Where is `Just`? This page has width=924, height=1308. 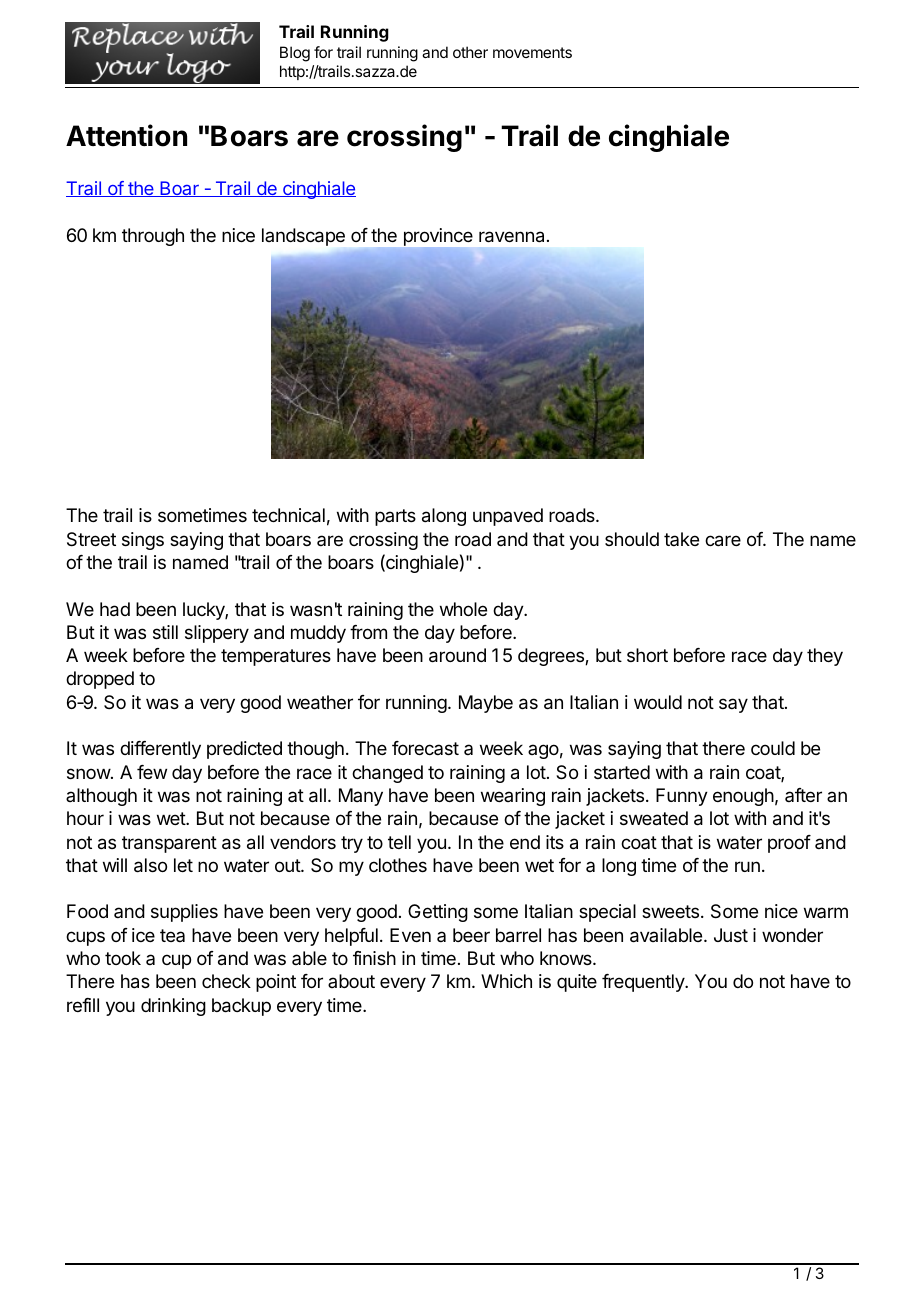
Just is located at coordinates (731, 935).
